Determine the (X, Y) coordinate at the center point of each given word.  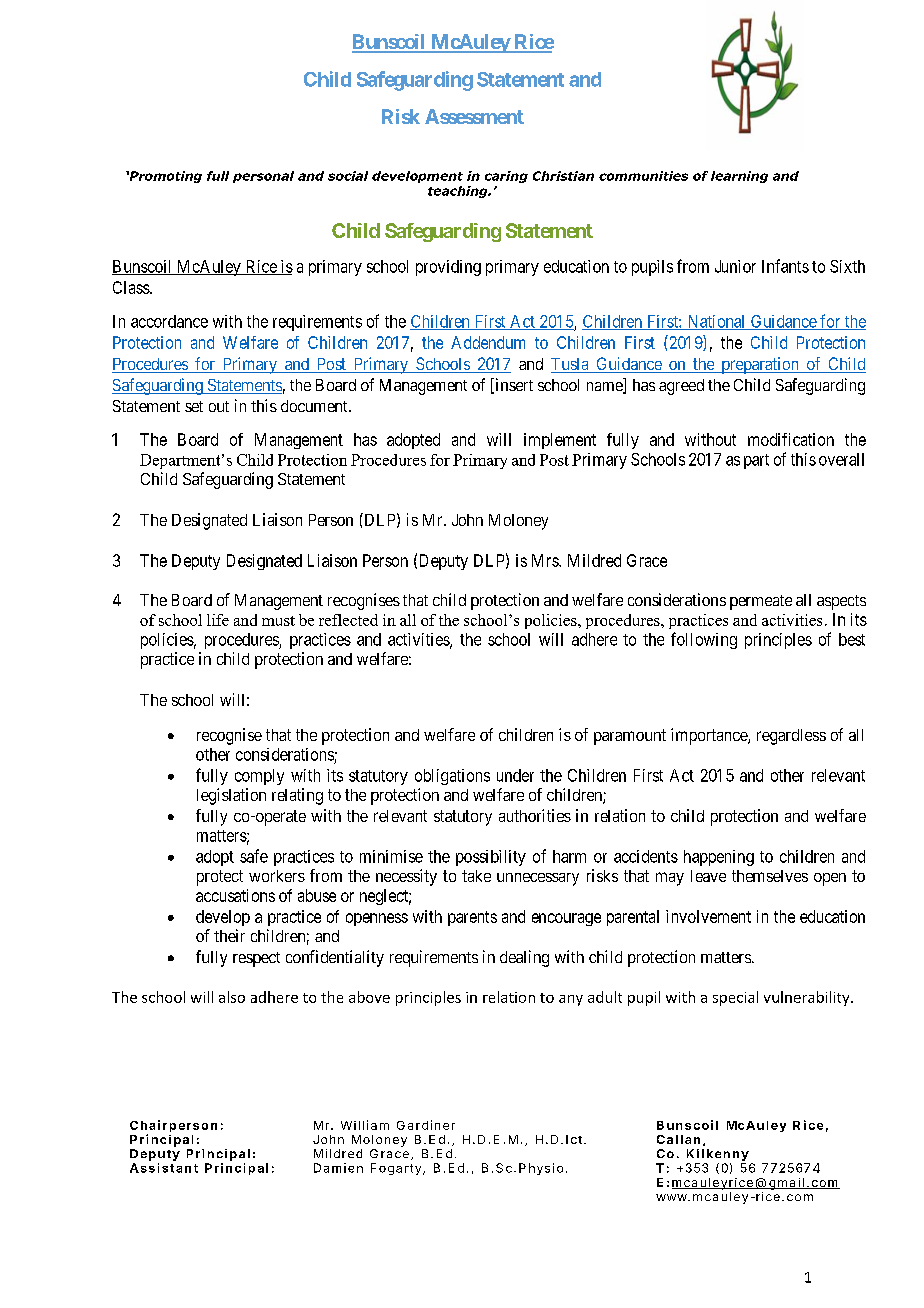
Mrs (546, 560)
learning (739, 177)
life (218, 620)
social (348, 176)
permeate (761, 602)
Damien (338, 1168)
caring (506, 177)
